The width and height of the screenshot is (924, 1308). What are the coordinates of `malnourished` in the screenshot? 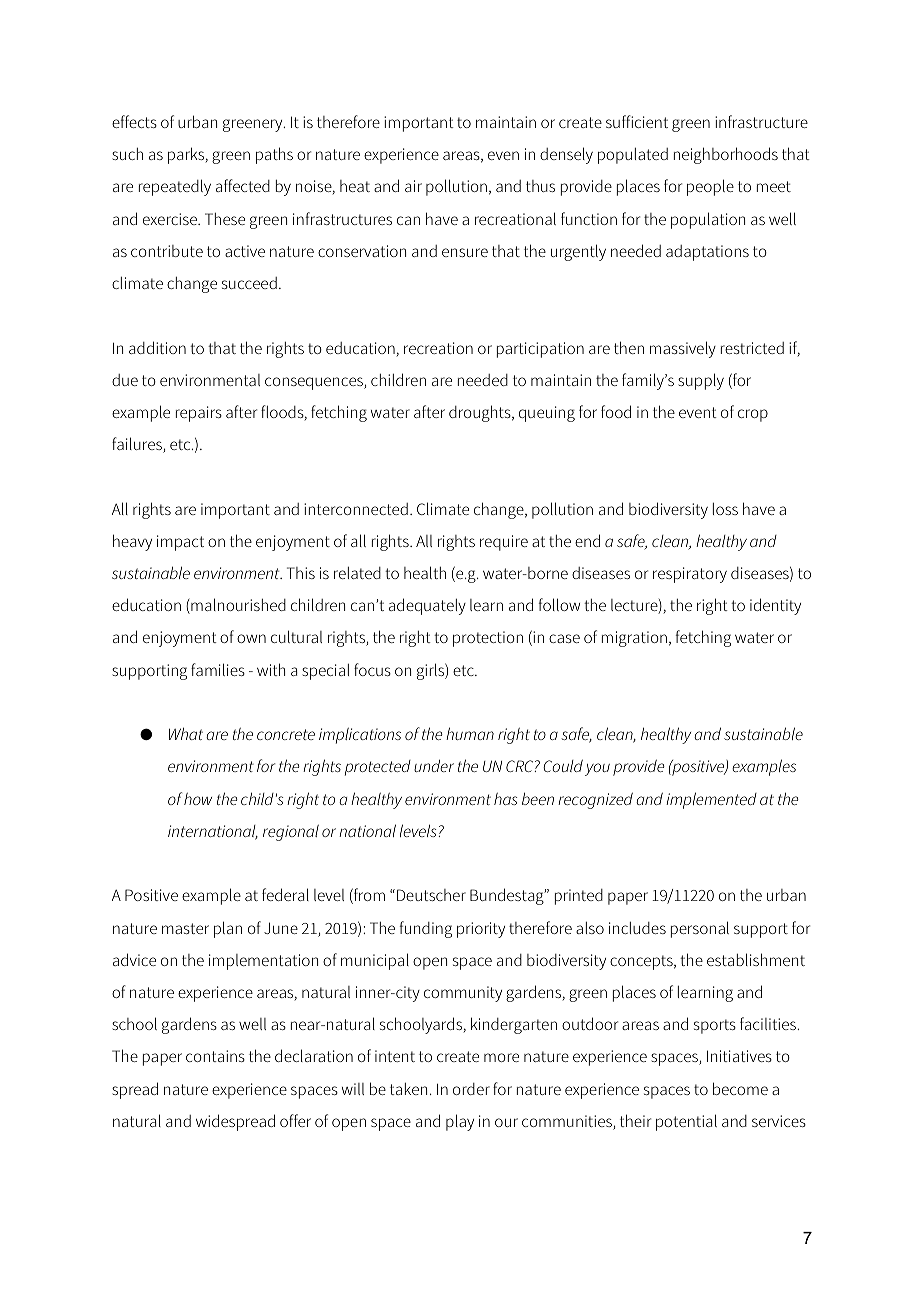 It's located at (237, 606).
